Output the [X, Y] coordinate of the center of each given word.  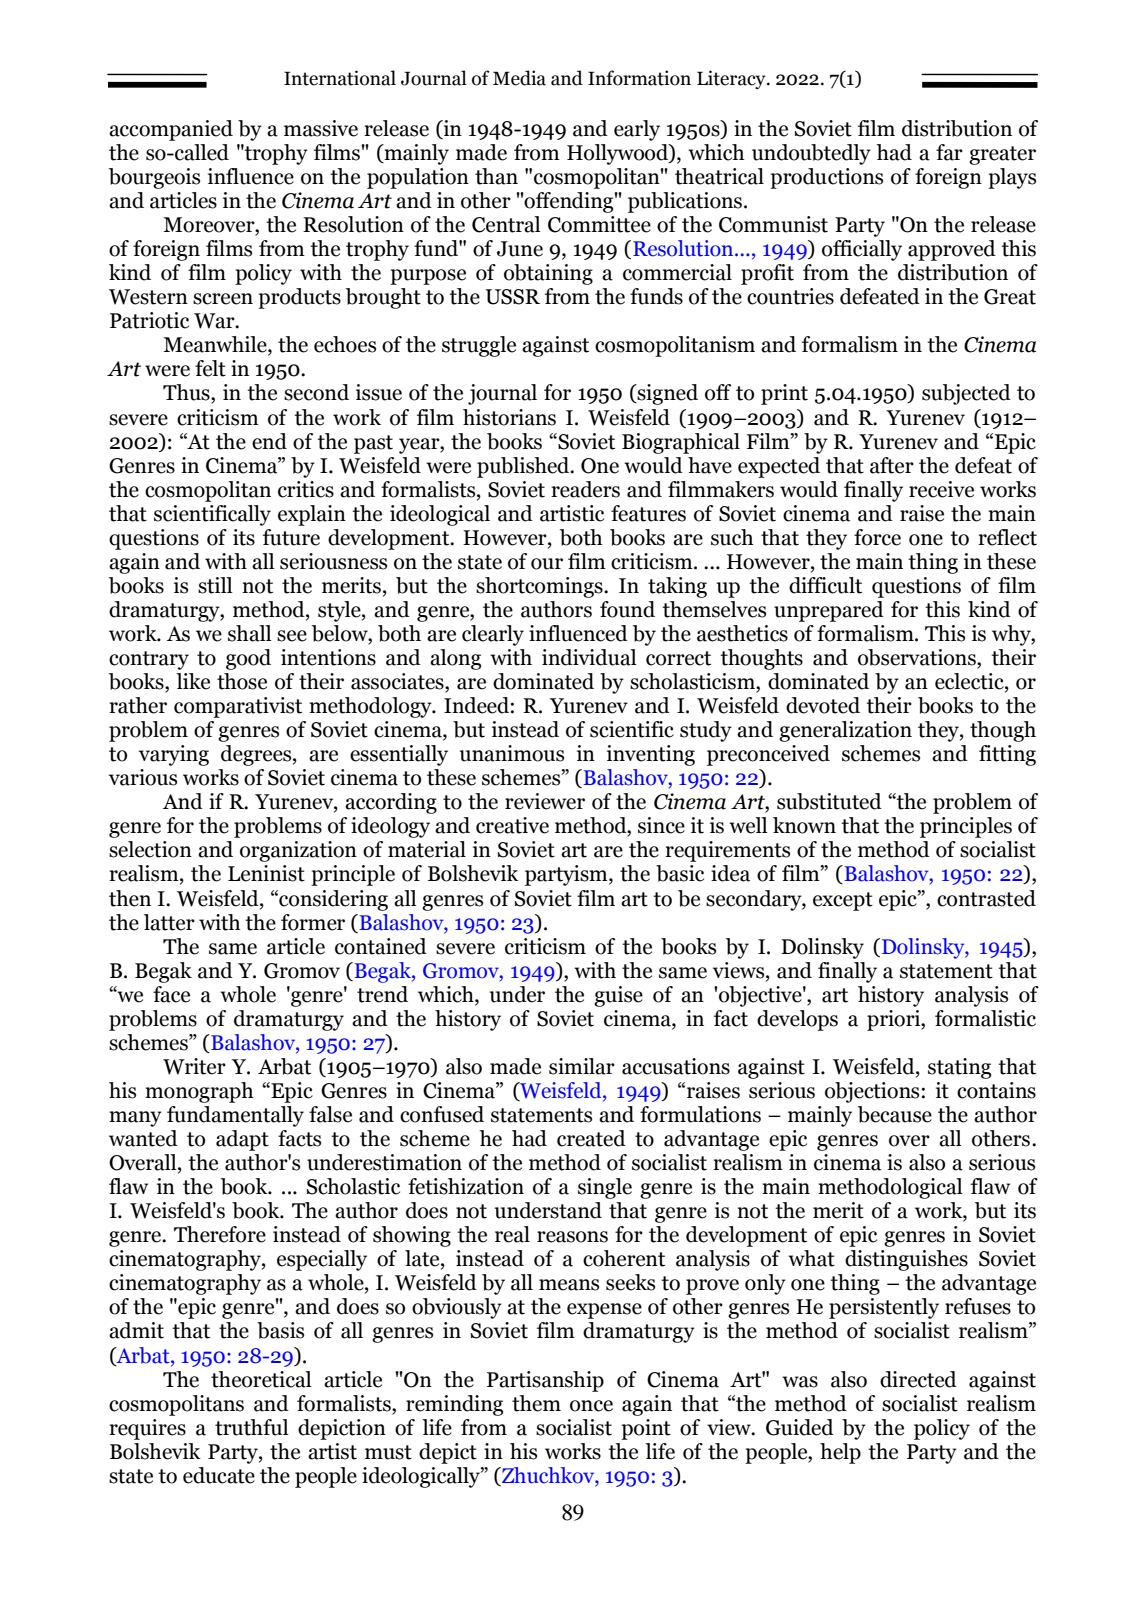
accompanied [171, 130]
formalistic [985, 1018]
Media [519, 78]
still [215, 585]
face [171, 994]
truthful [252, 1427]
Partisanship [545, 1381]
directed [918, 1379]
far [949, 152]
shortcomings [540, 587]
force [877, 537]
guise [618, 996]
